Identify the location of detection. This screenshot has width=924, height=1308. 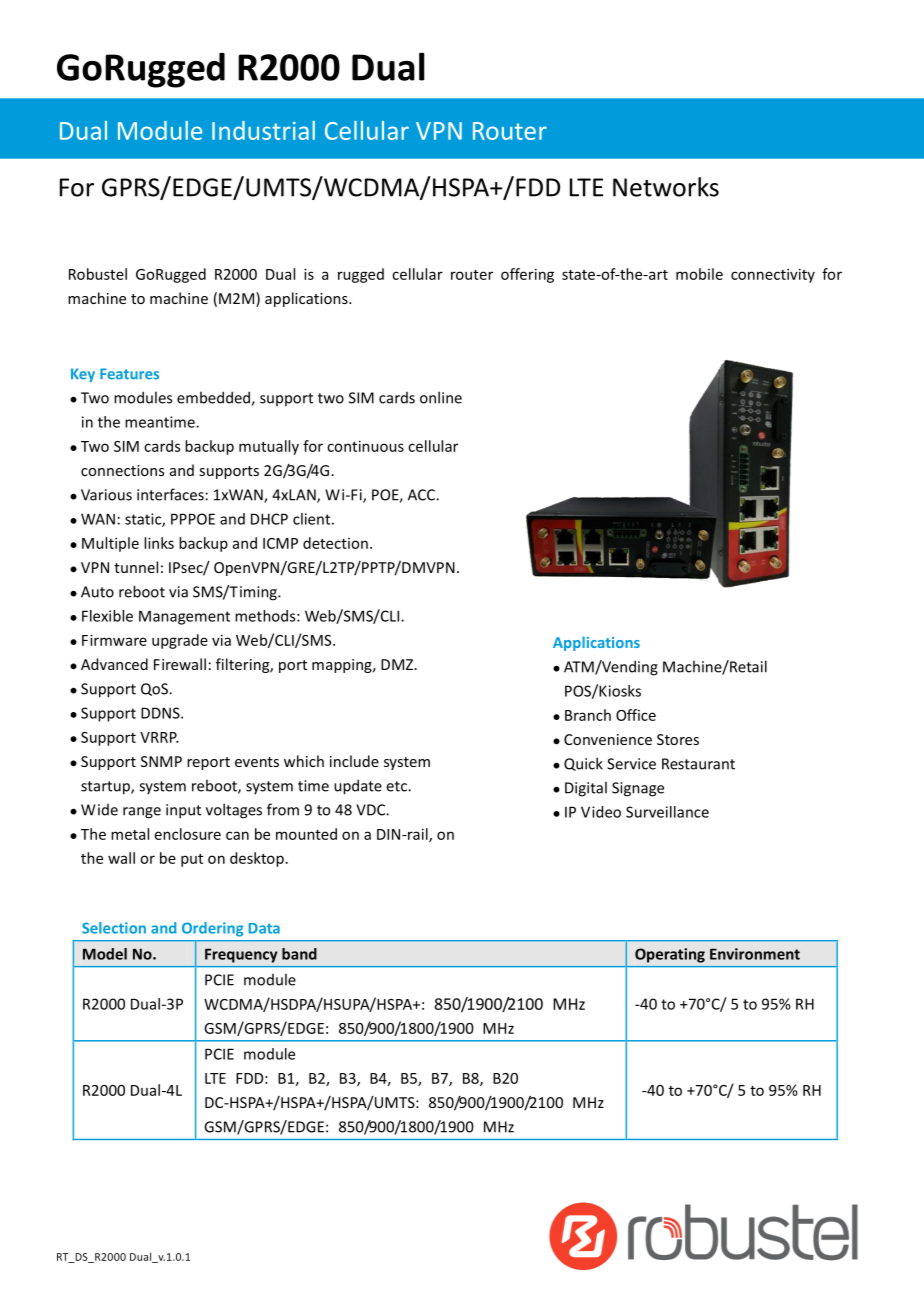
(335, 543).
